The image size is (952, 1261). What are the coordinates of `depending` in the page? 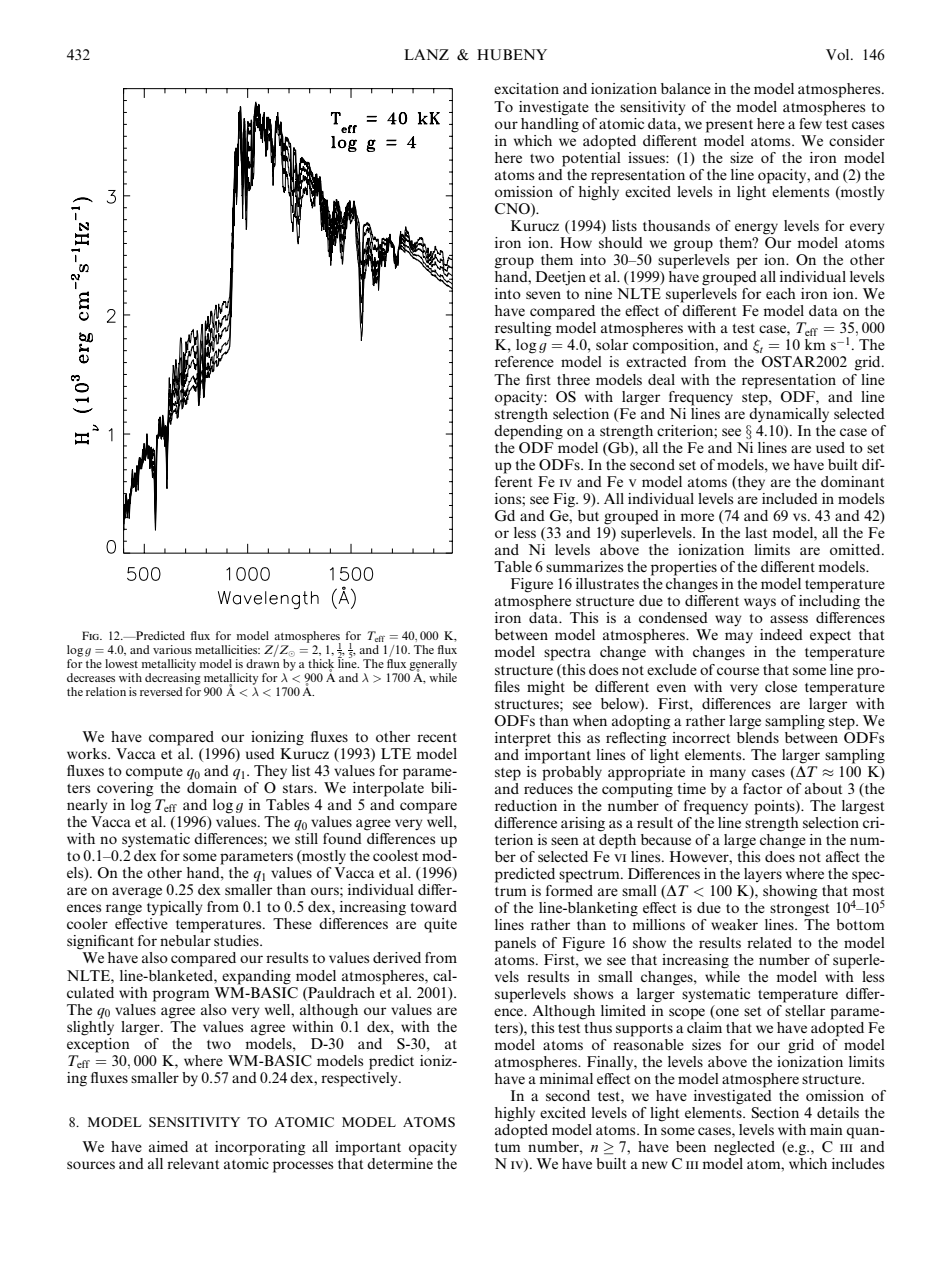 It's located at (528, 431).
